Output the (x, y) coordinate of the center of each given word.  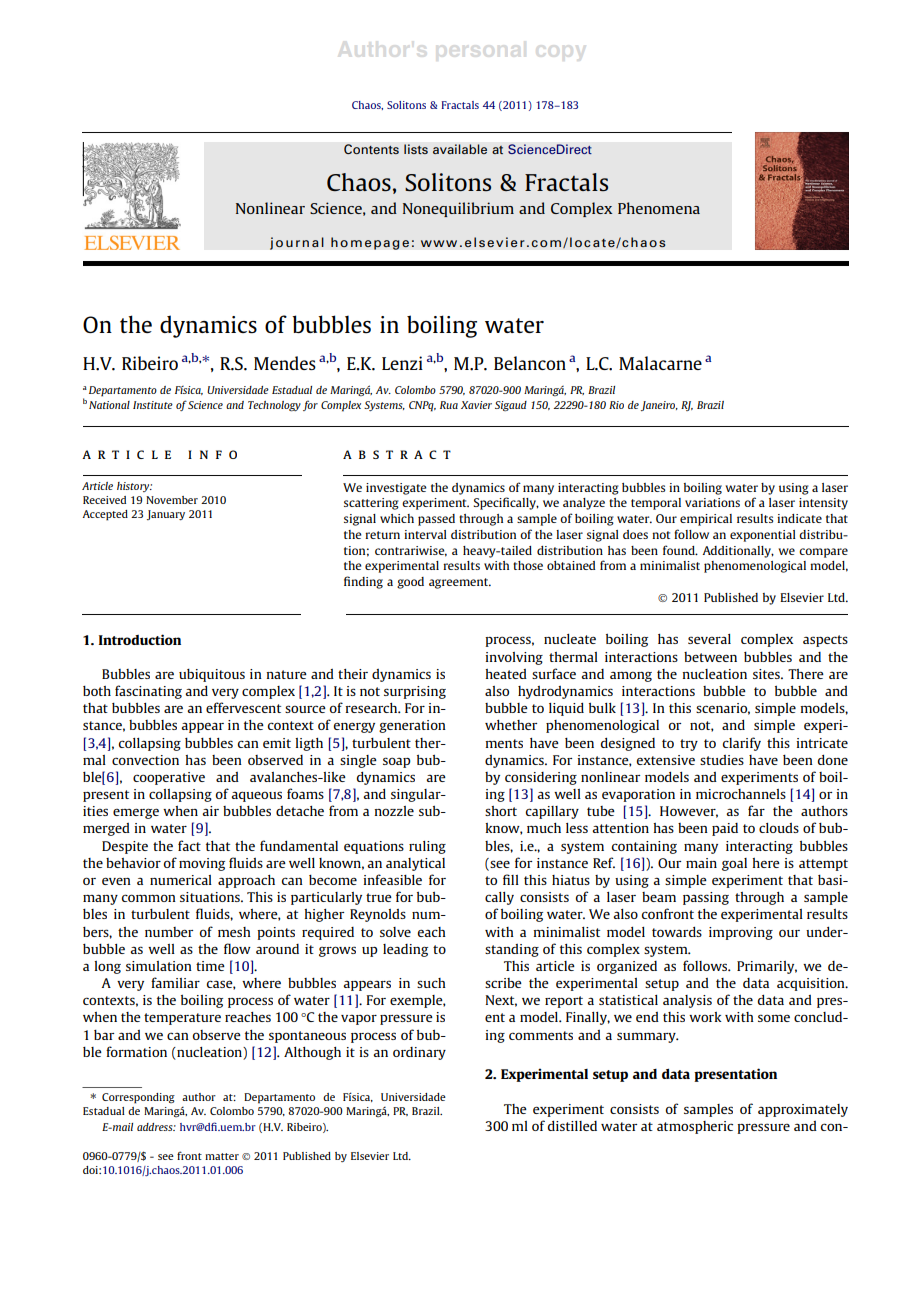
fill (511, 879)
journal (297, 243)
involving (514, 658)
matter (222, 1156)
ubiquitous (212, 675)
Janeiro (659, 406)
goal (734, 864)
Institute (153, 405)
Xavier (476, 405)
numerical (181, 880)
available (460, 149)
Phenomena (659, 208)
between (710, 657)
